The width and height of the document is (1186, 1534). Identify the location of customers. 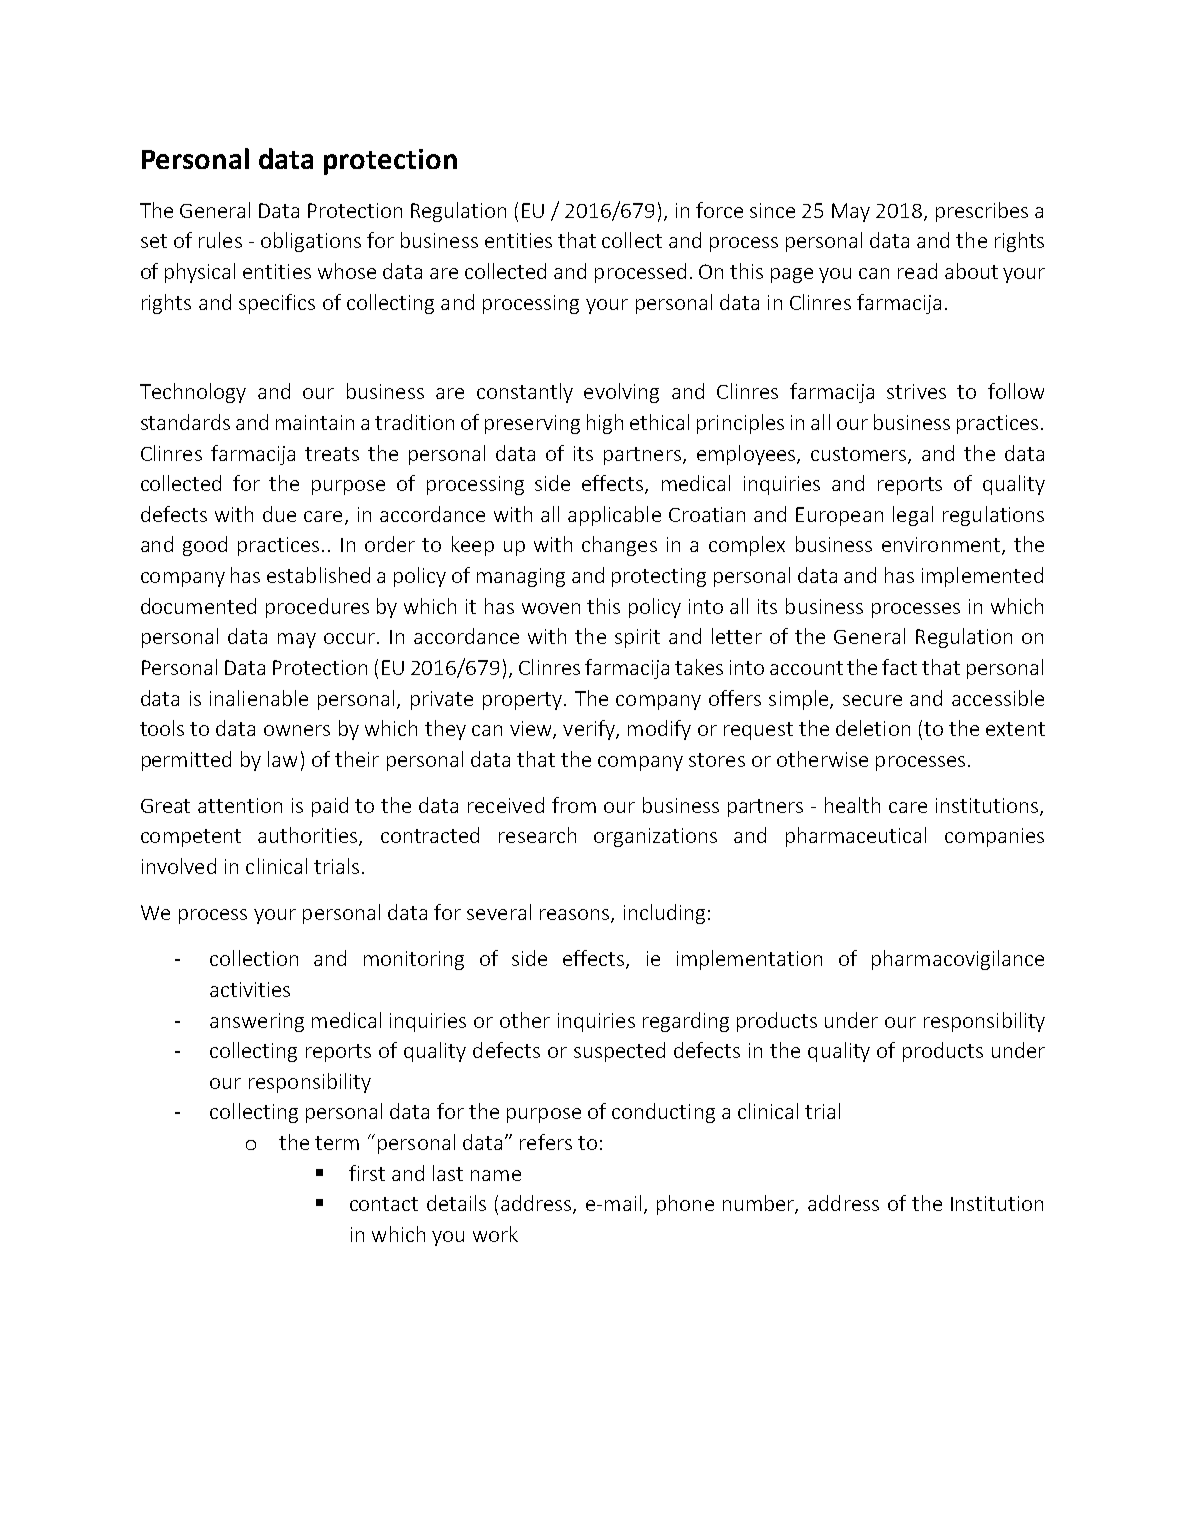
(860, 455).
